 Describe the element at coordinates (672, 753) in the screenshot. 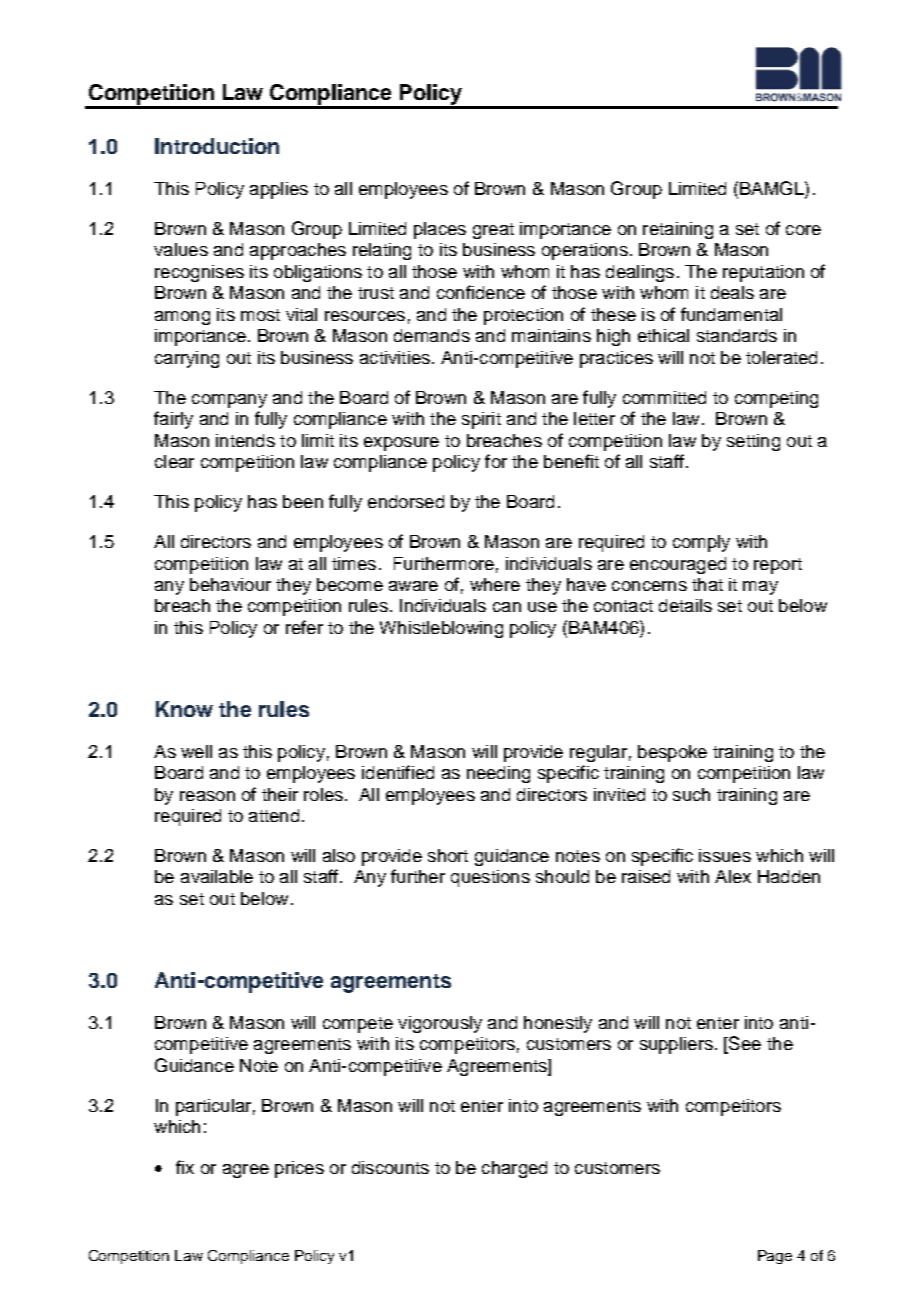

I see `bespoke` at that location.
